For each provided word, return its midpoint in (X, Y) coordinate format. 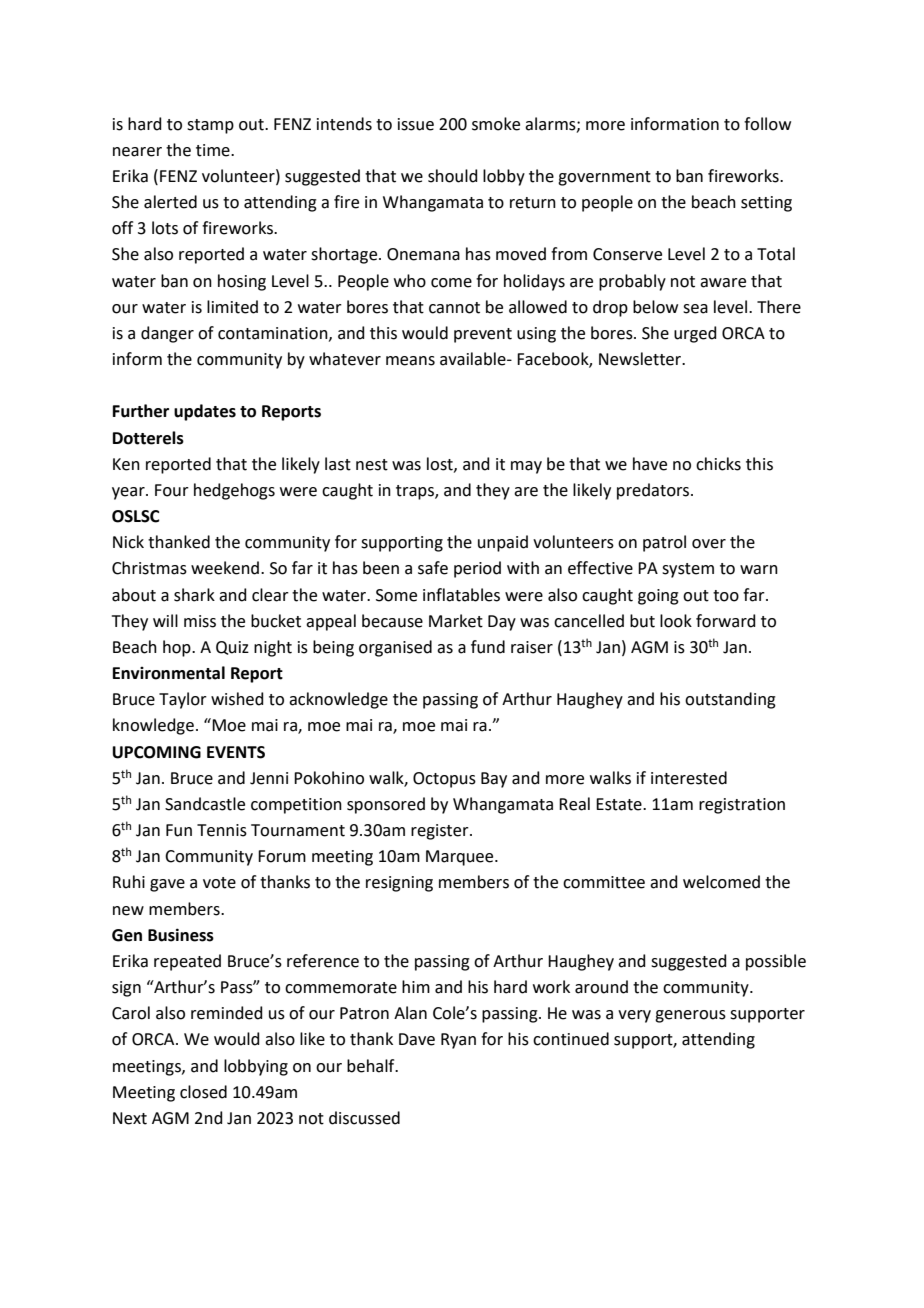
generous (690, 1016)
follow (767, 124)
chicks (718, 464)
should (453, 176)
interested (689, 778)
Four (172, 490)
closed (203, 1092)
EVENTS (236, 752)
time (214, 150)
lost (441, 464)
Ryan (458, 1041)
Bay (494, 780)
